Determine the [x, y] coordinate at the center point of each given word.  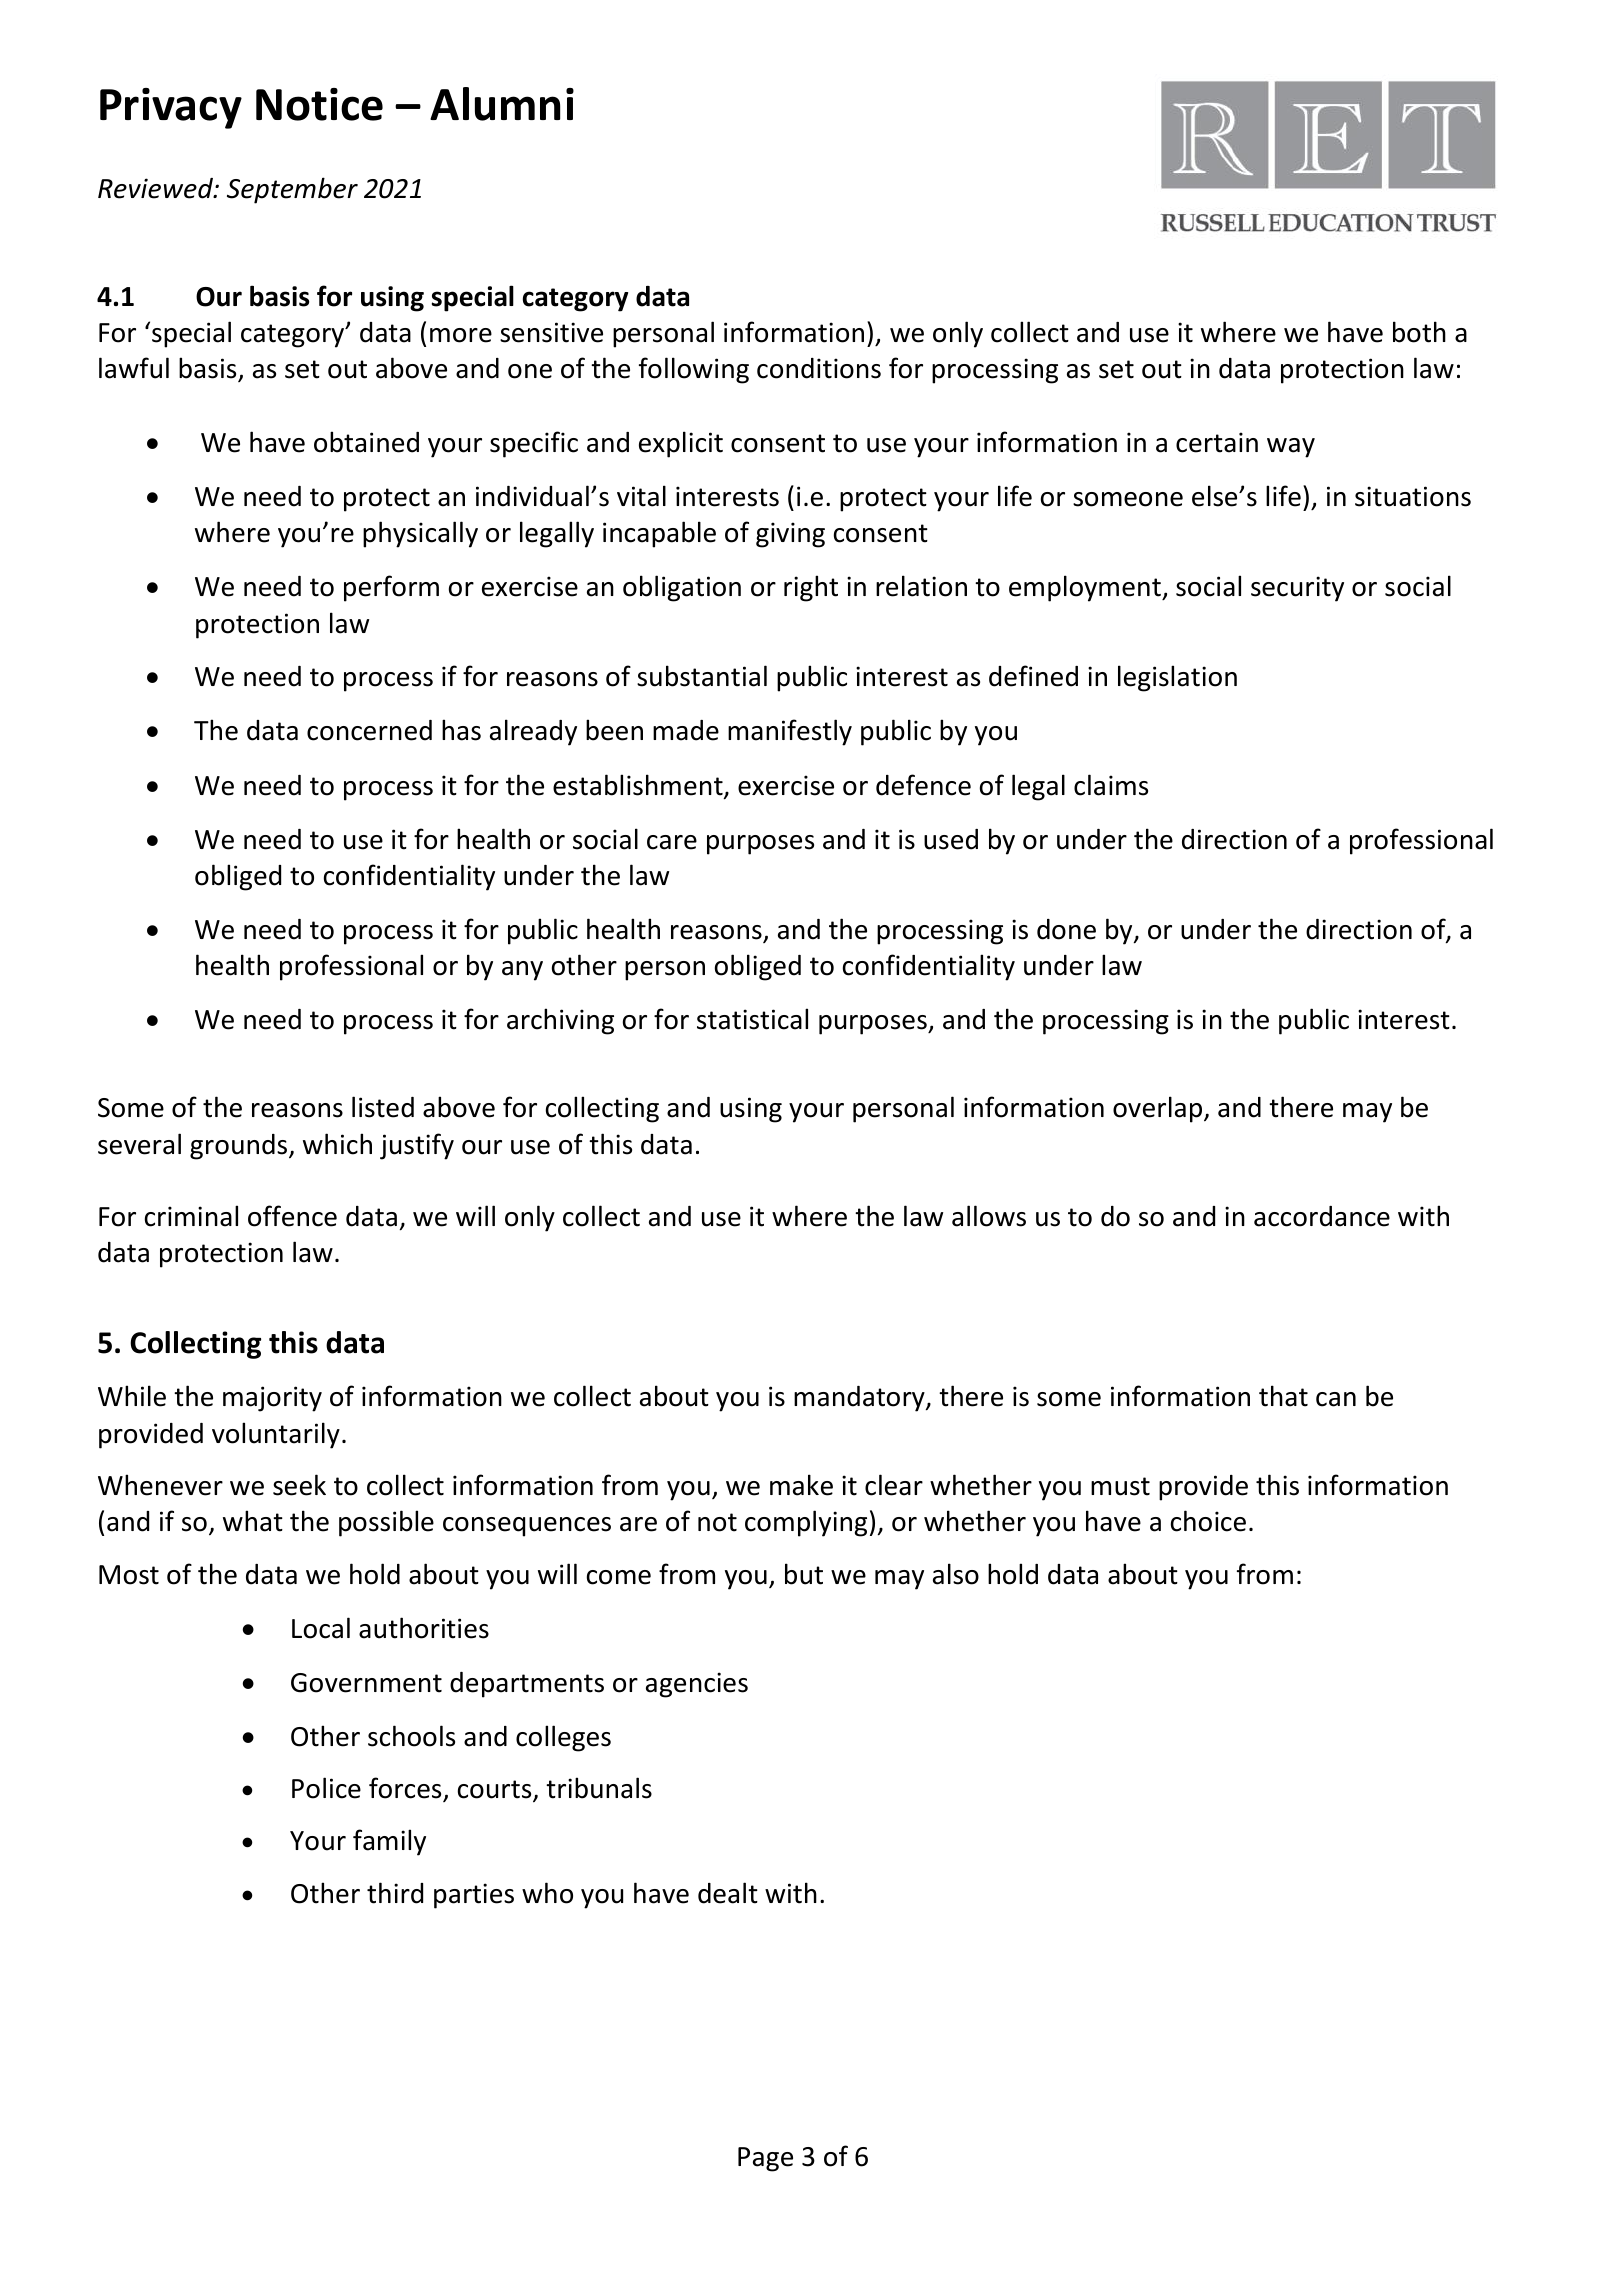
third [395, 1893]
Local [321, 1628]
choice [1208, 1521]
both [1419, 332]
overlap [1159, 1109]
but [804, 1574]
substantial [702, 676]
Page [765, 2159]
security [1297, 589]
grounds [240, 1147]
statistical [752, 1019]
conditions [819, 368]
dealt [728, 1893]
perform [391, 588]
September [292, 190]
